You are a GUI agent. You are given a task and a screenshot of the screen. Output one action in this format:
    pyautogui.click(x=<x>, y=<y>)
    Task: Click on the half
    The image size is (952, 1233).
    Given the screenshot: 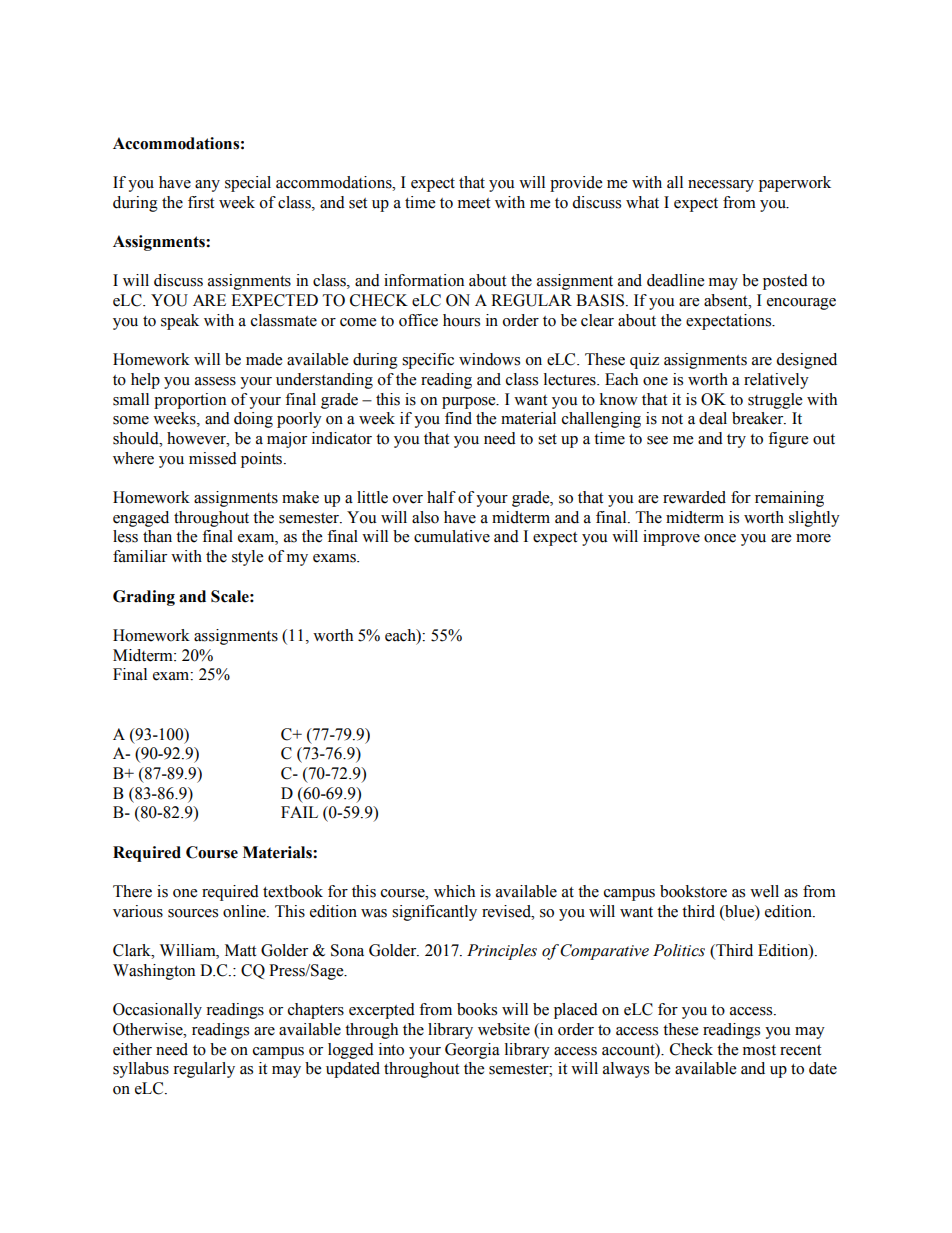 What is the action you would take?
    pyautogui.click(x=441, y=497)
